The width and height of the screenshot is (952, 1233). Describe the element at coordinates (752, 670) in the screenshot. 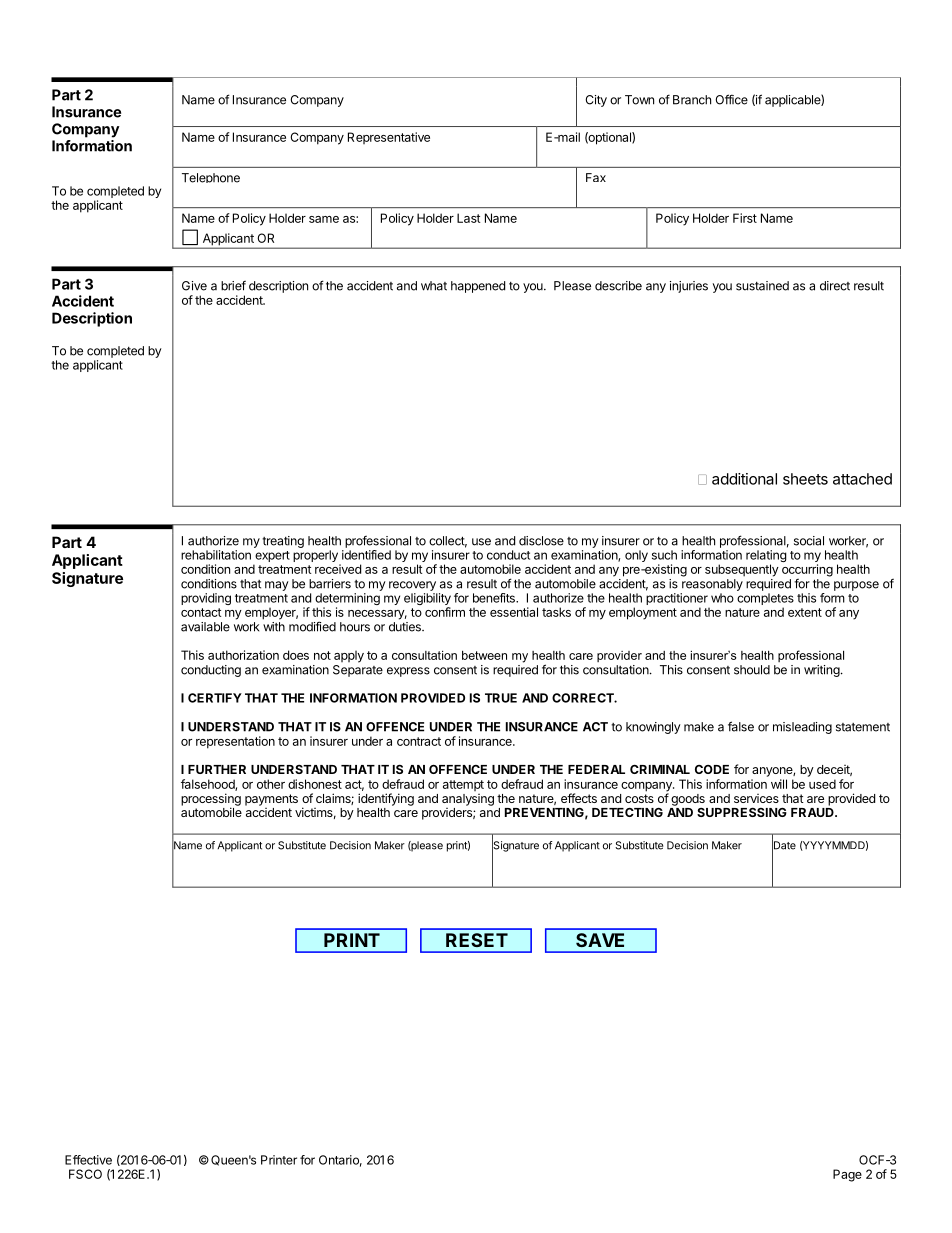

I see `should` at that location.
